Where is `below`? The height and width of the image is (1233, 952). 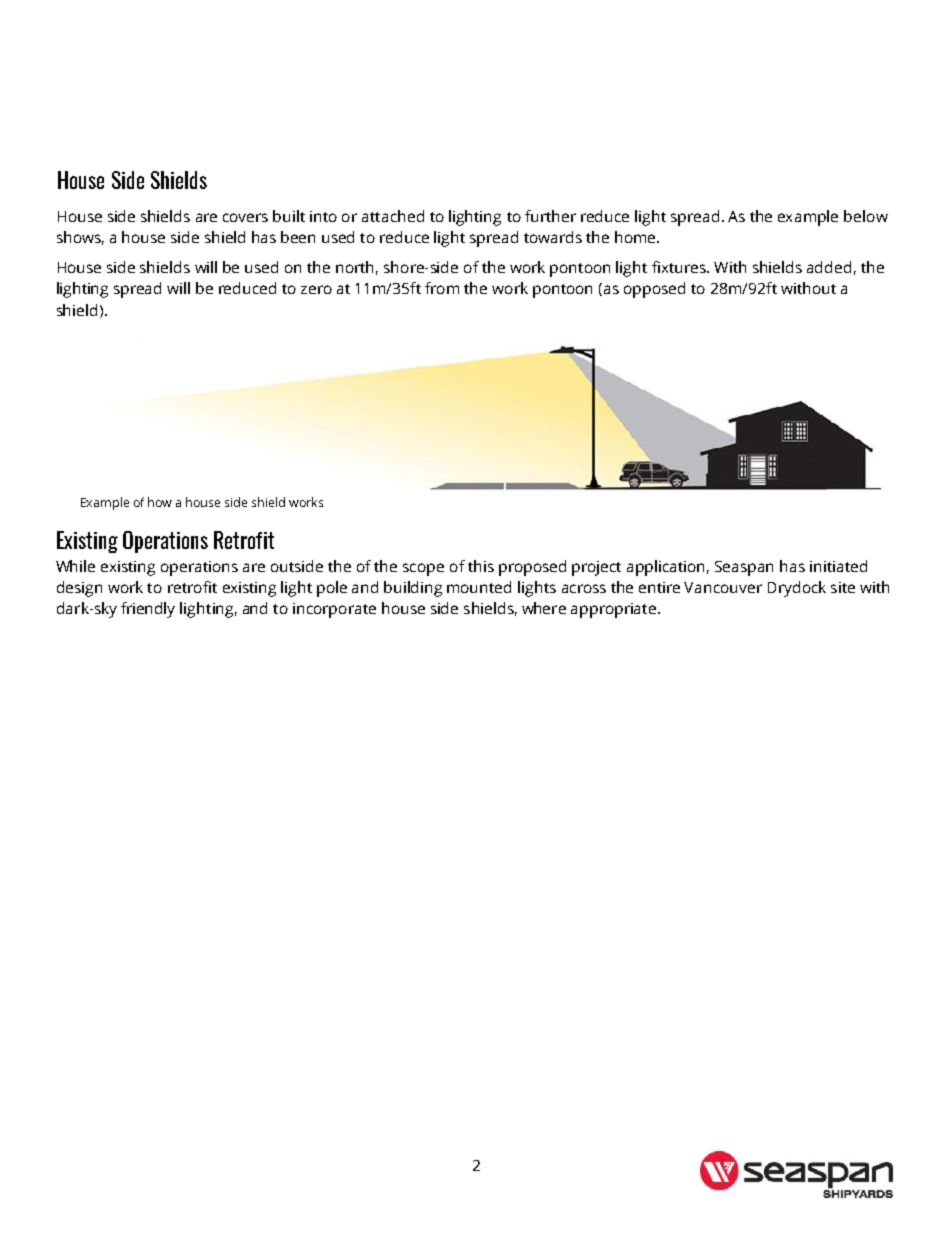 below is located at coordinates (866, 216).
